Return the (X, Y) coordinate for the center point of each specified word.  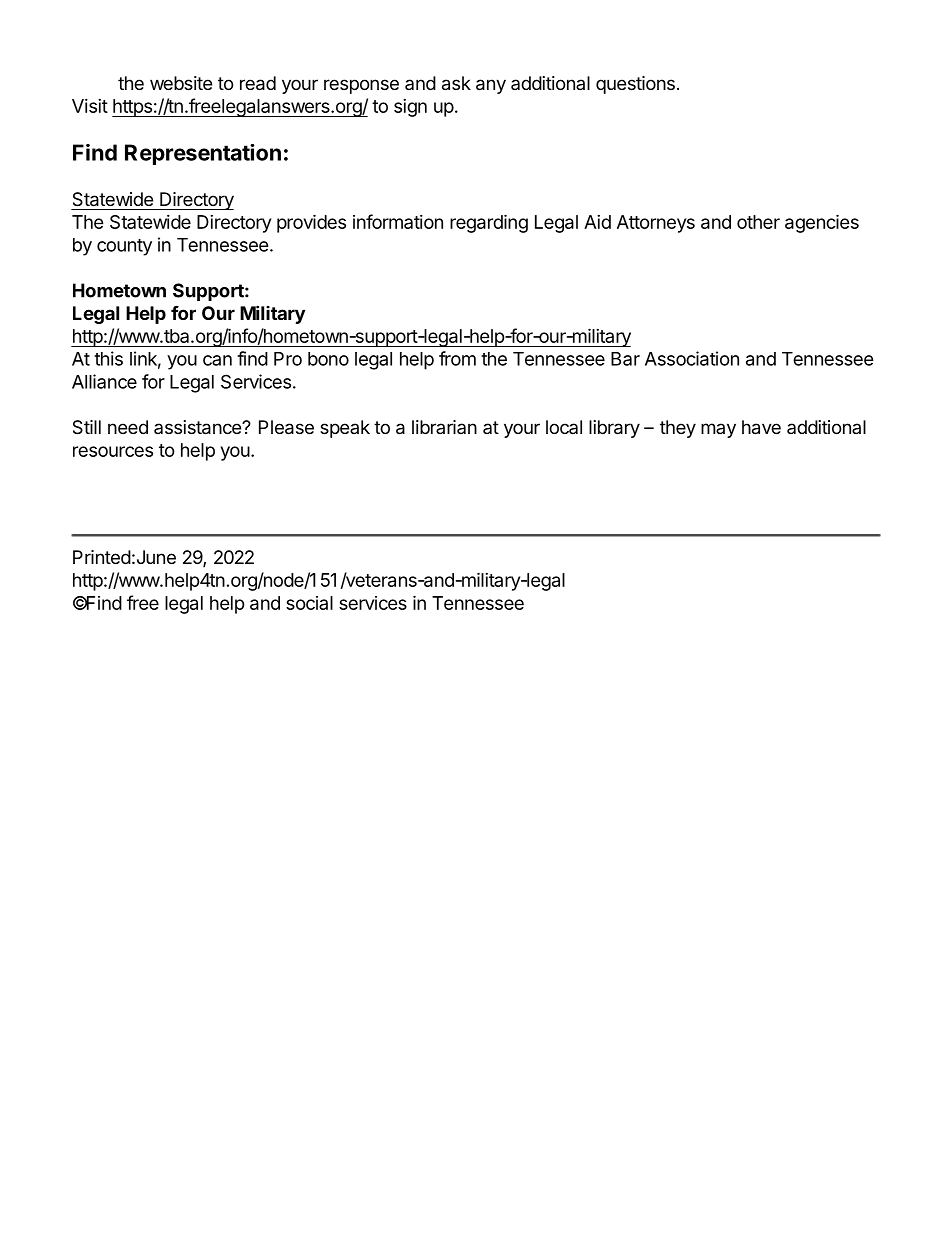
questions (635, 85)
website (181, 83)
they (678, 429)
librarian (444, 427)
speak (345, 429)
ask (456, 83)
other (758, 222)
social (309, 603)
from (457, 358)
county (124, 247)
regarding (489, 223)
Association (692, 358)
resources (113, 451)
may (718, 430)
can (217, 360)
